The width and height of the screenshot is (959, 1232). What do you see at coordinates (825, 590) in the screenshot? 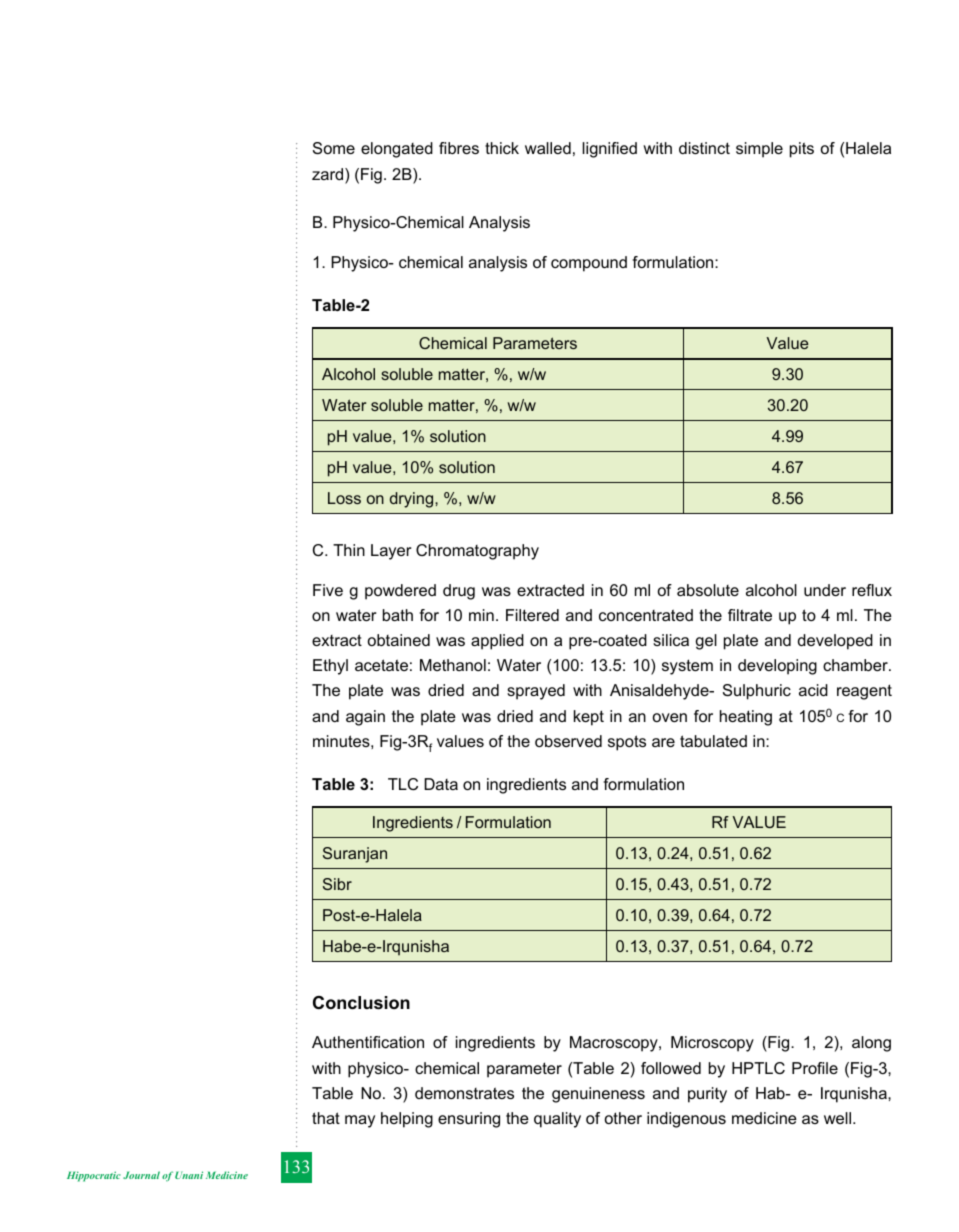
I see `under` at bounding box center [825, 590].
